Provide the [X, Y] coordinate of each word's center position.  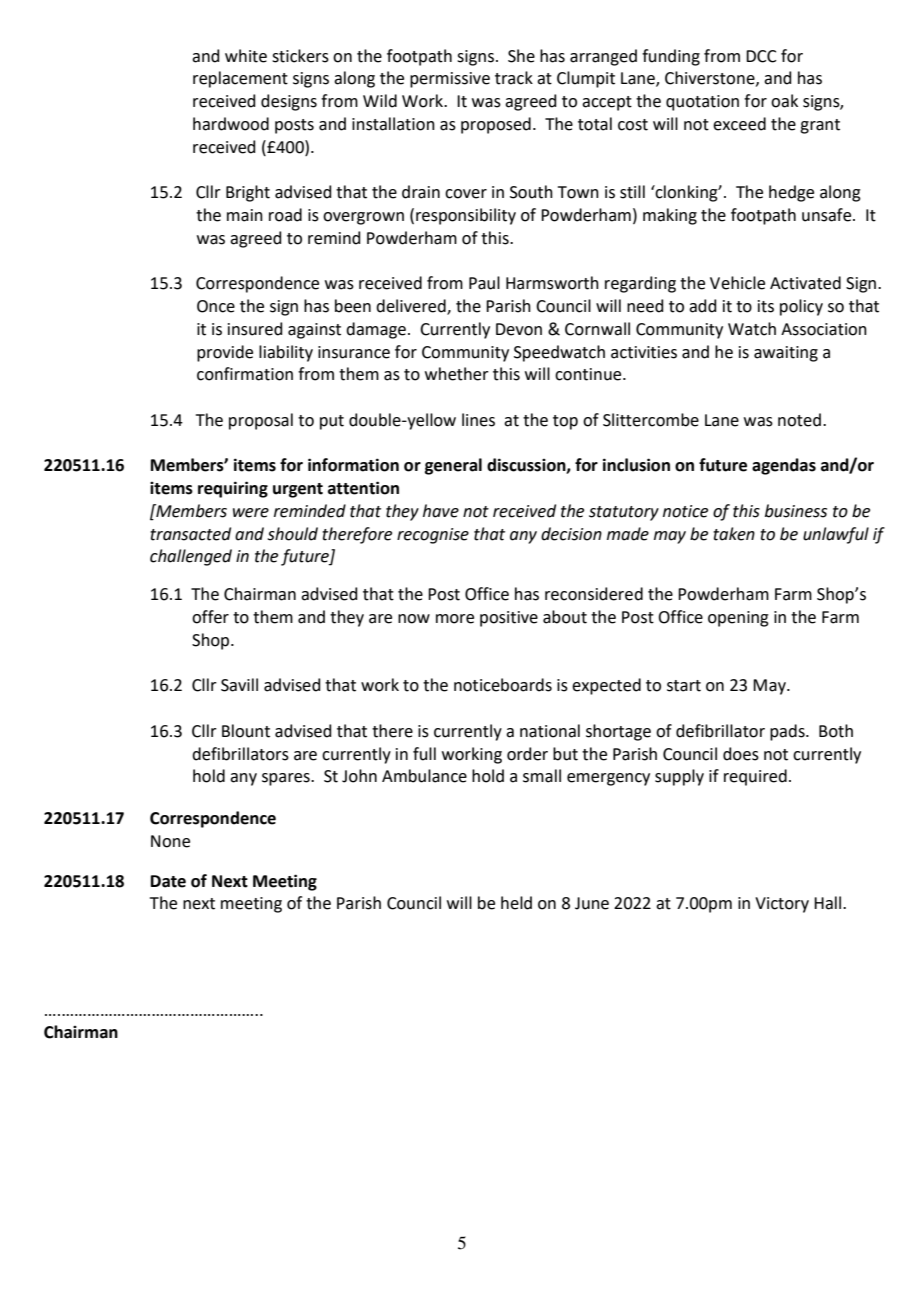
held [516, 903]
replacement [240, 79]
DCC [761, 56]
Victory [782, 905]
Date [168, 881]
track [514, 78]
